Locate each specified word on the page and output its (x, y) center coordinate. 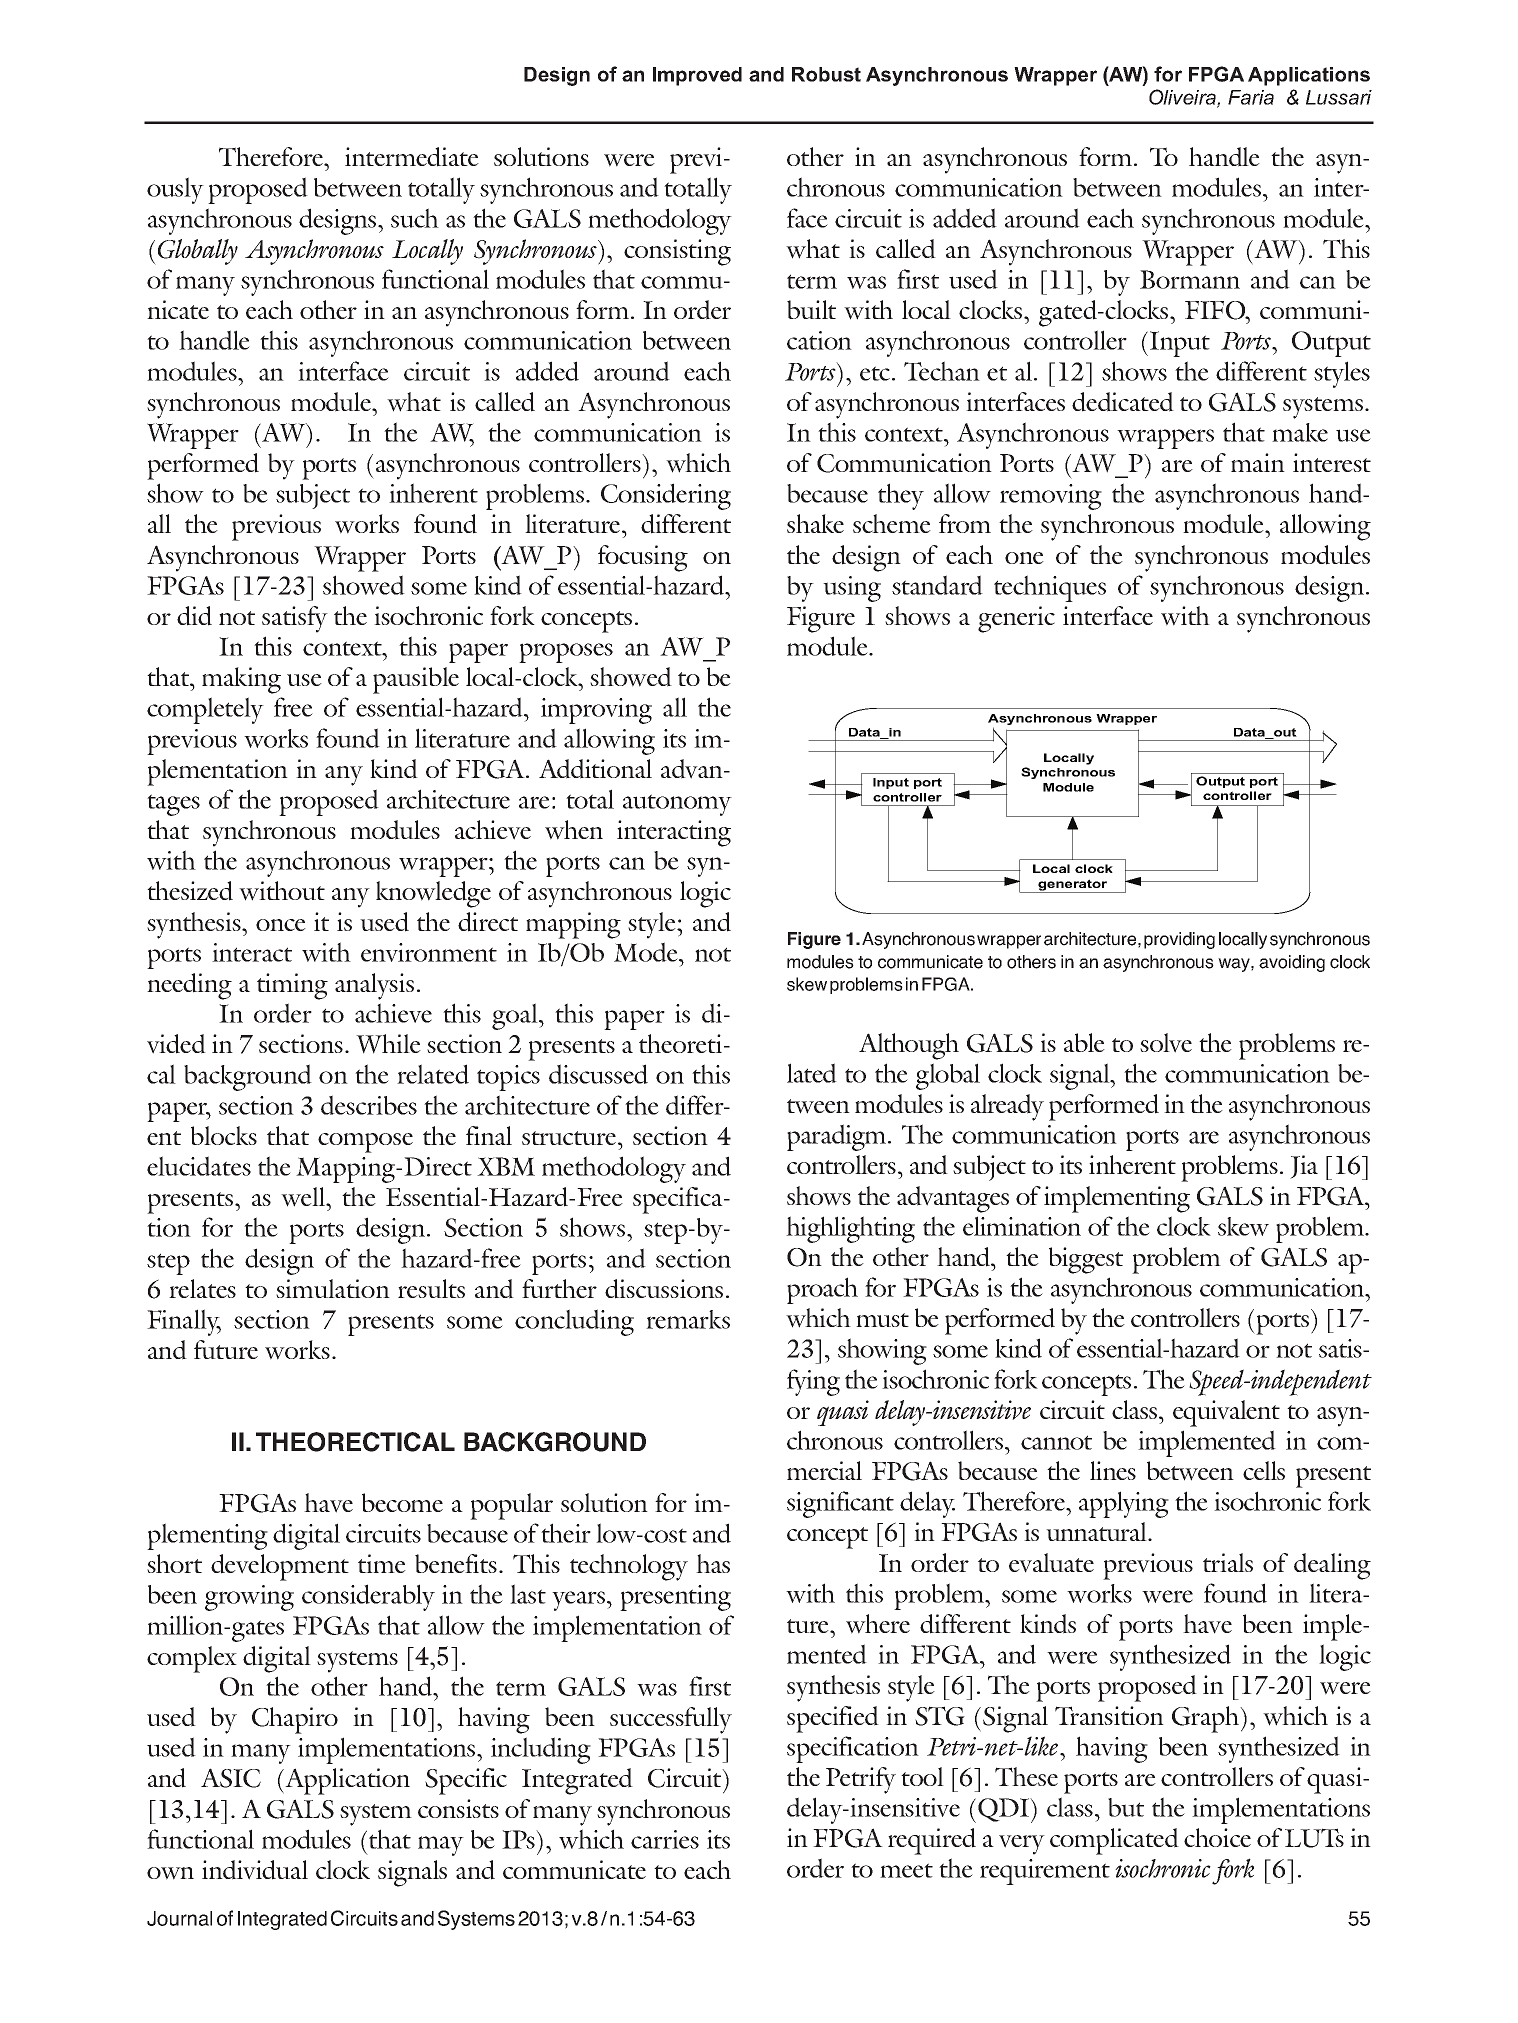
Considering (666, 496)
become (402, 1502)
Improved (697, 76)
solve (1166, 1043)
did (194, 616)
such (415, 218)
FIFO (1216, 310)
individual (255, 1870)
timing (292, 986)
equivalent (1226, 1413)
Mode (647, 952)
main (1258, 462)
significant (840, 1504)
